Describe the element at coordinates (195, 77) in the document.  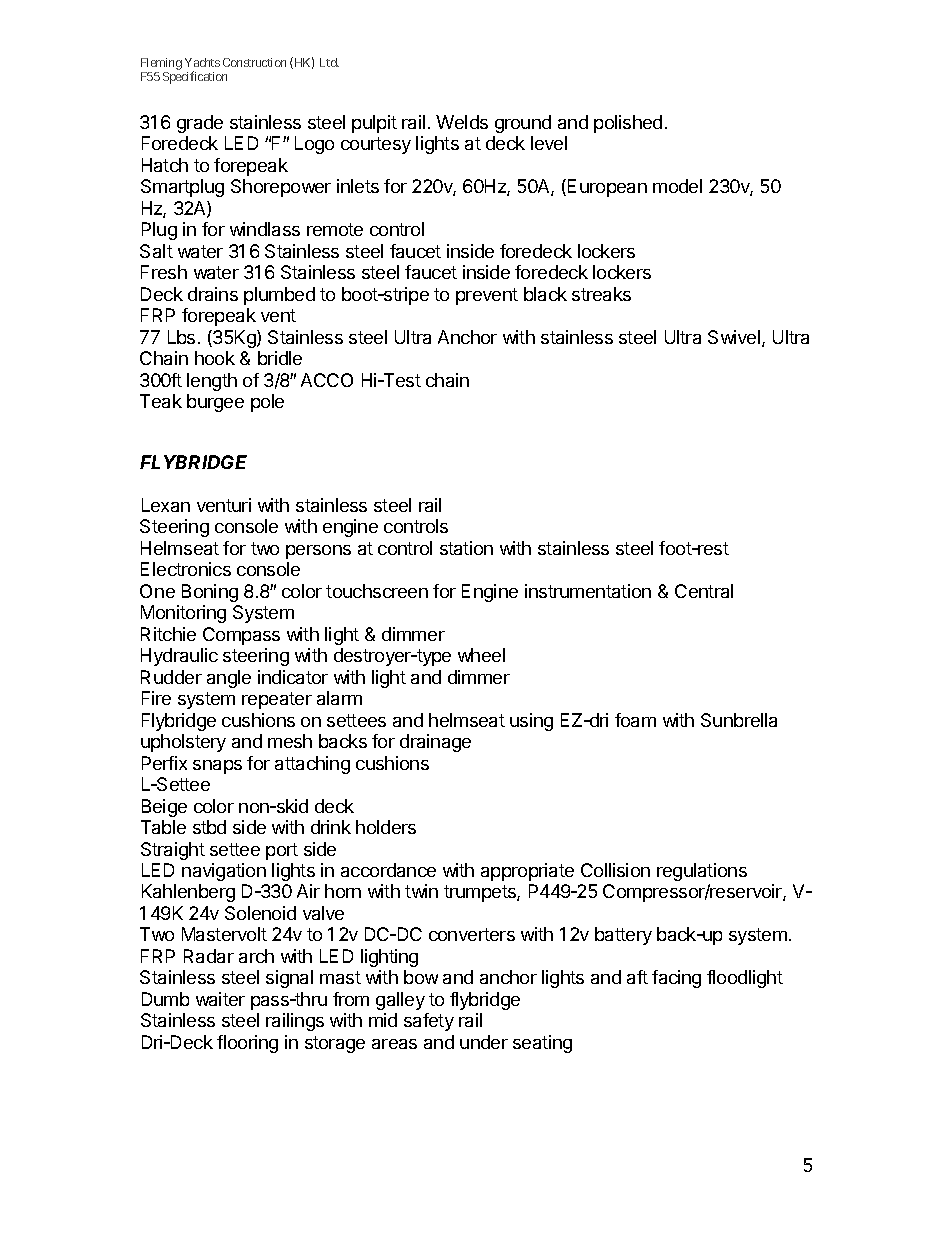
I see `Specification` at that location.
